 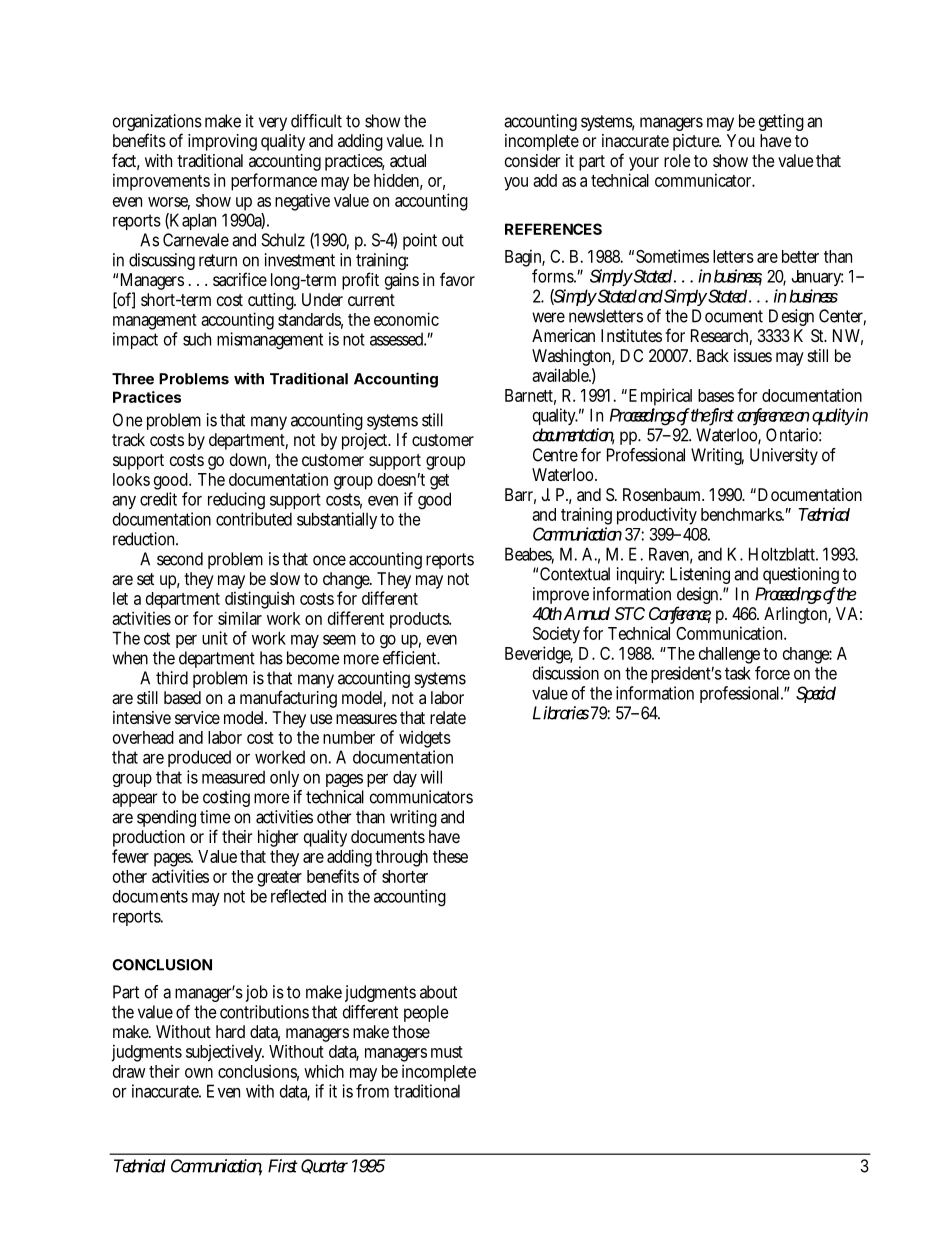 I want to click on subjectively, so click(x=225, y=1053).
